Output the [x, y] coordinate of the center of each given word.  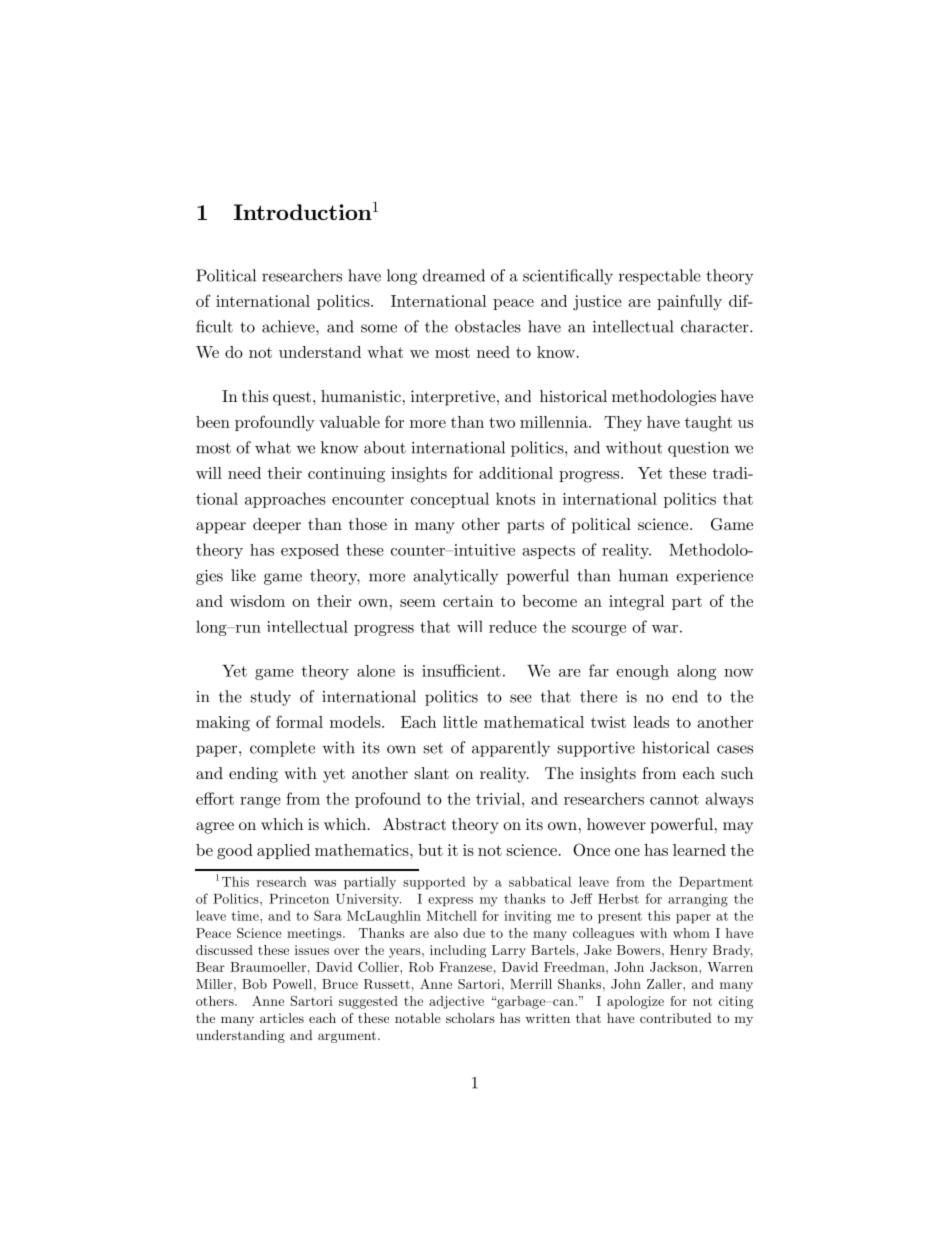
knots [515, 498]
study [271, 698]
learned [699, 850]
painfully [689, 302]
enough [642, 672]
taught [708, 424]
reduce [513, 626]
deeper [277, 526]
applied [283, 851]
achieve [289, 326]
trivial [499, 798]
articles [282, 1018]
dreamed [454, 275]
